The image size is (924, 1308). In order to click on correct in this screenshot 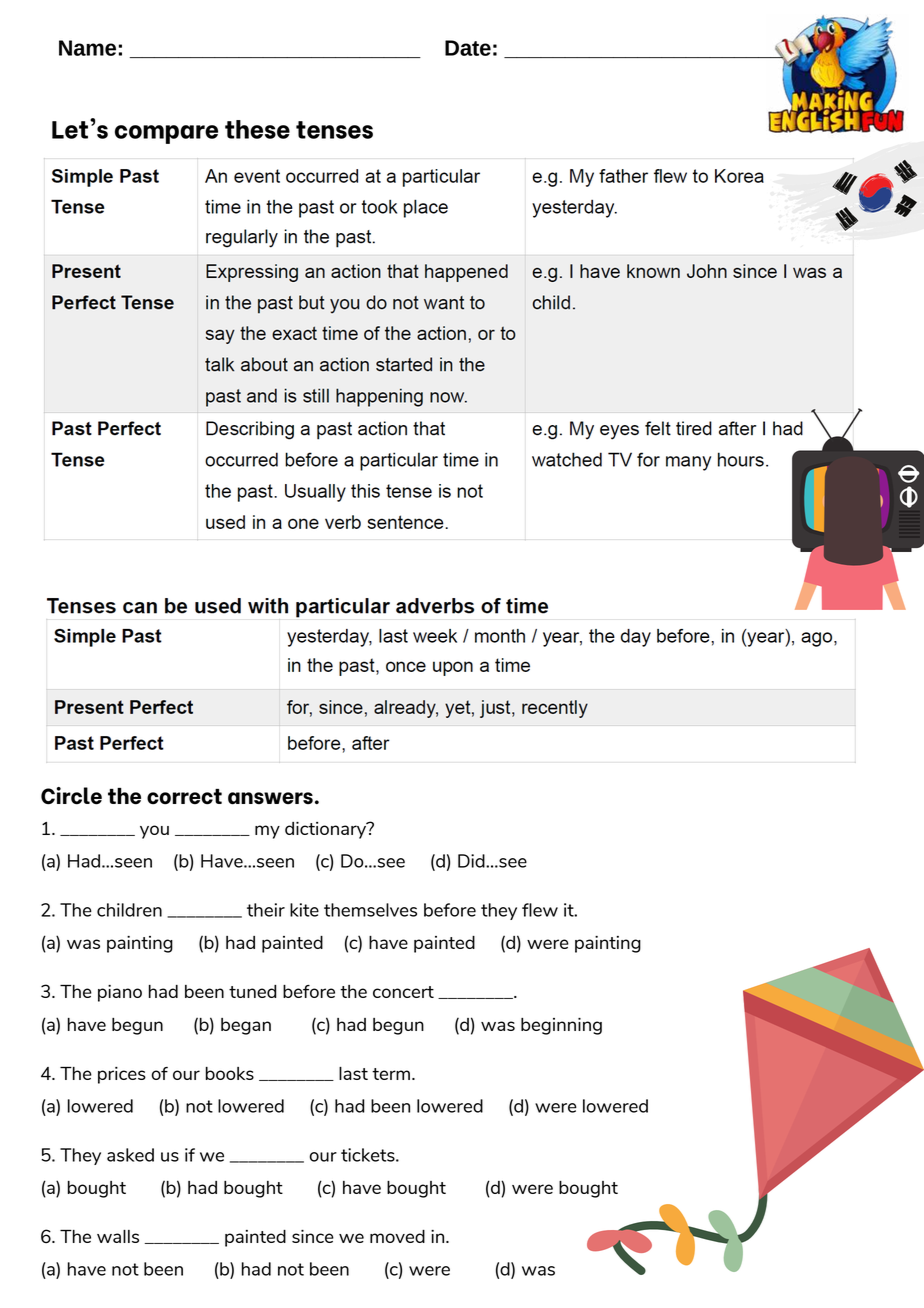, I will do `click(184, 797)`.
